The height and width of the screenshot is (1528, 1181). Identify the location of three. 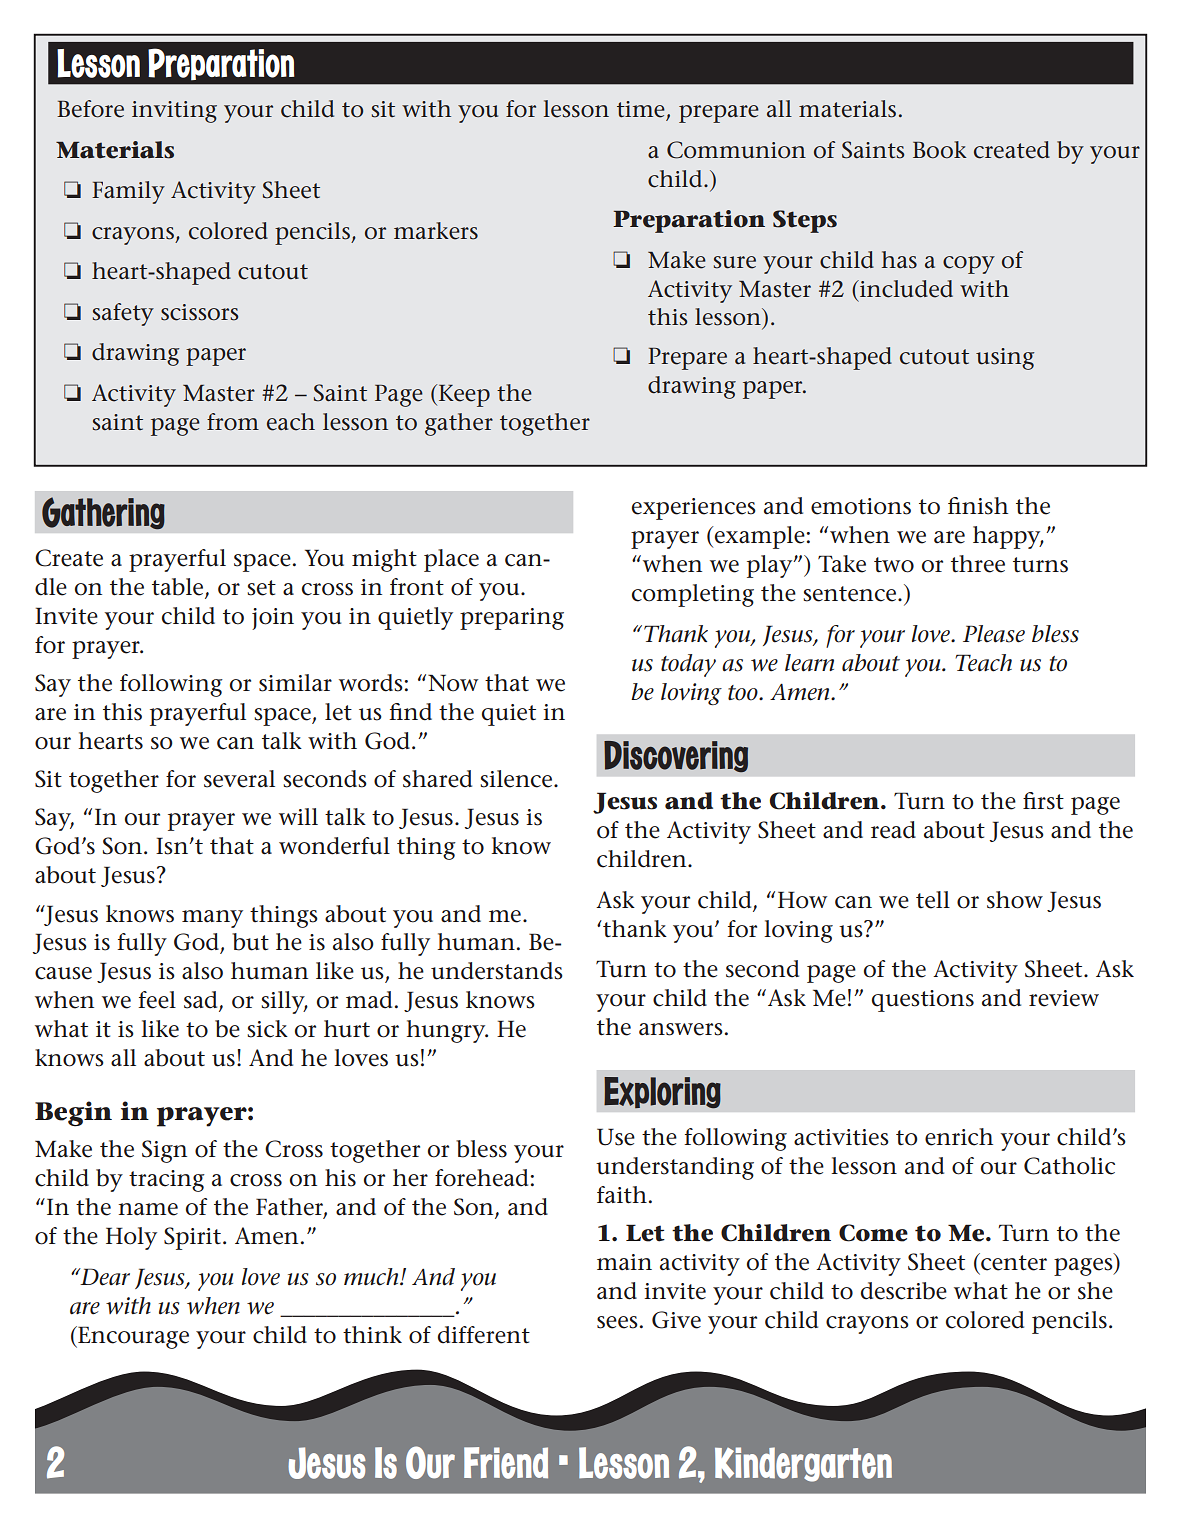
(978, 564).
